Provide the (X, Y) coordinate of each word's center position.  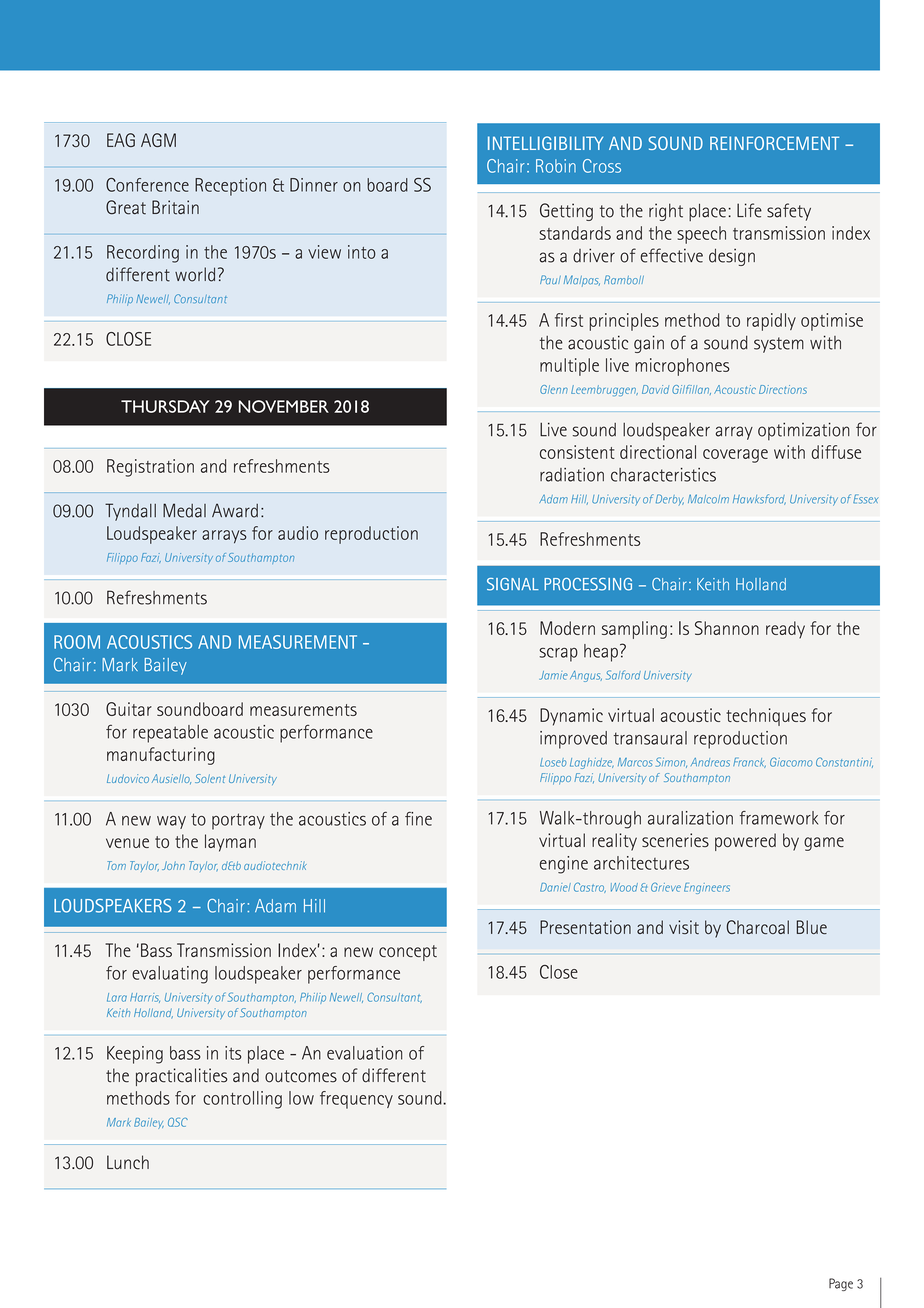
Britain (175, 207)
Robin (556, 166)
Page (841, 1284)
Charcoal (758, 927)
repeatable (170, 734)
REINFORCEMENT (774, 143)
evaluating (170, 975)
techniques (766, 717)
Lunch (128, 1162)
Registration (150, 468)
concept (408, 953)
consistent (577, 452)
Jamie (553, 675)
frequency (356, 1100)
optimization (804, 431)
